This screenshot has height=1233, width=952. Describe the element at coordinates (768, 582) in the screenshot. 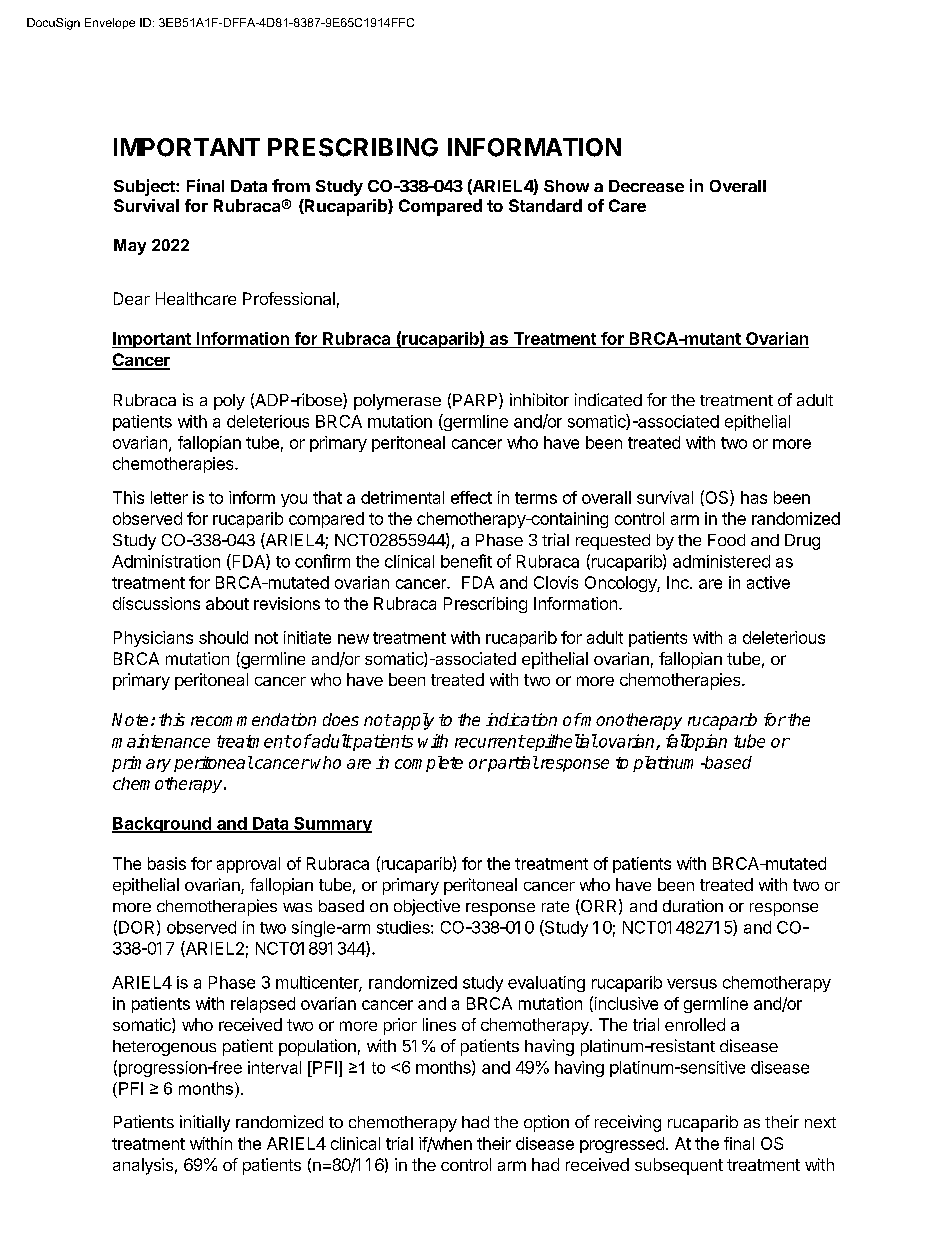

I see `active` at that location.
